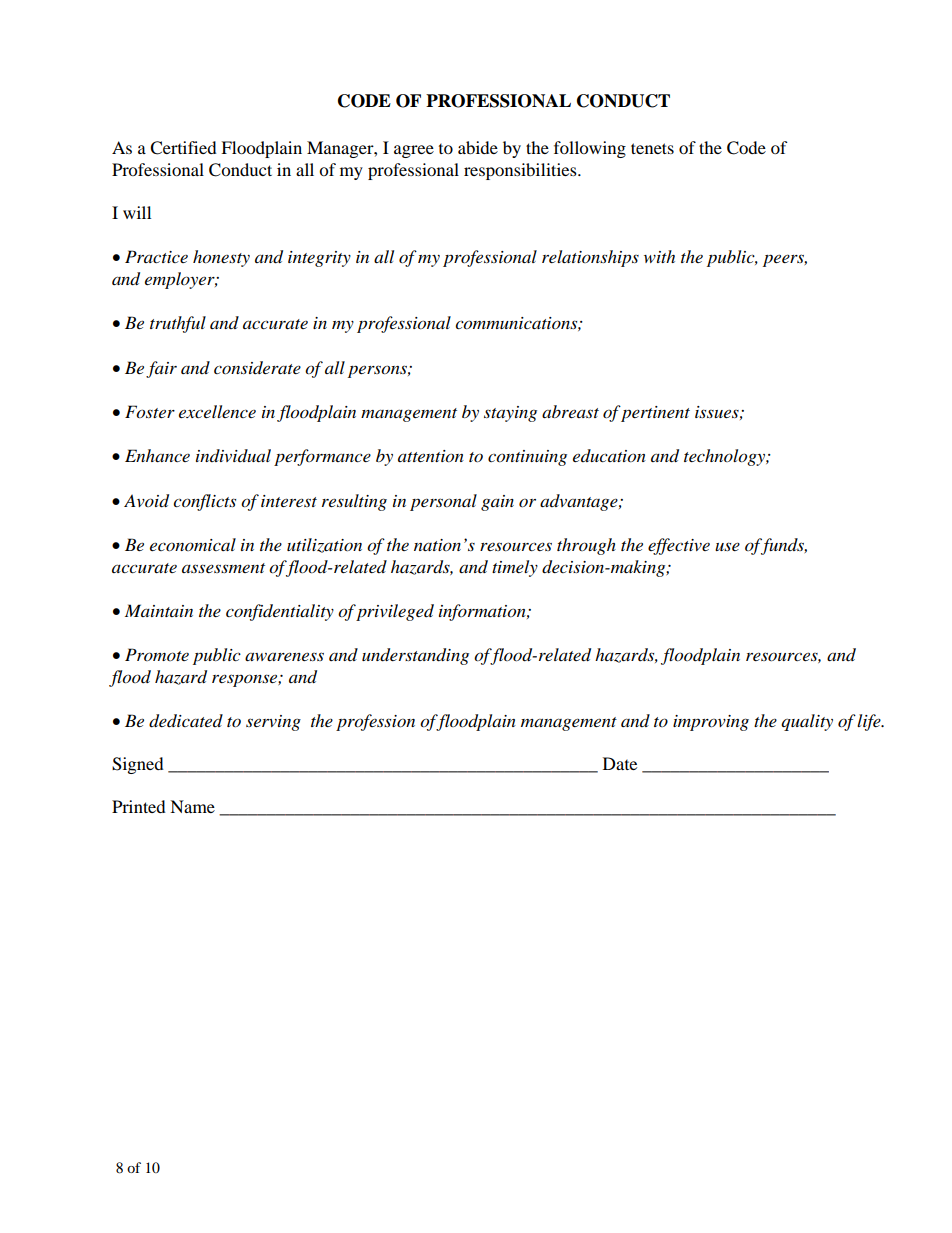 This screenshot has width=952, height=1233. I want to click on truthful, so click(178, 324).
